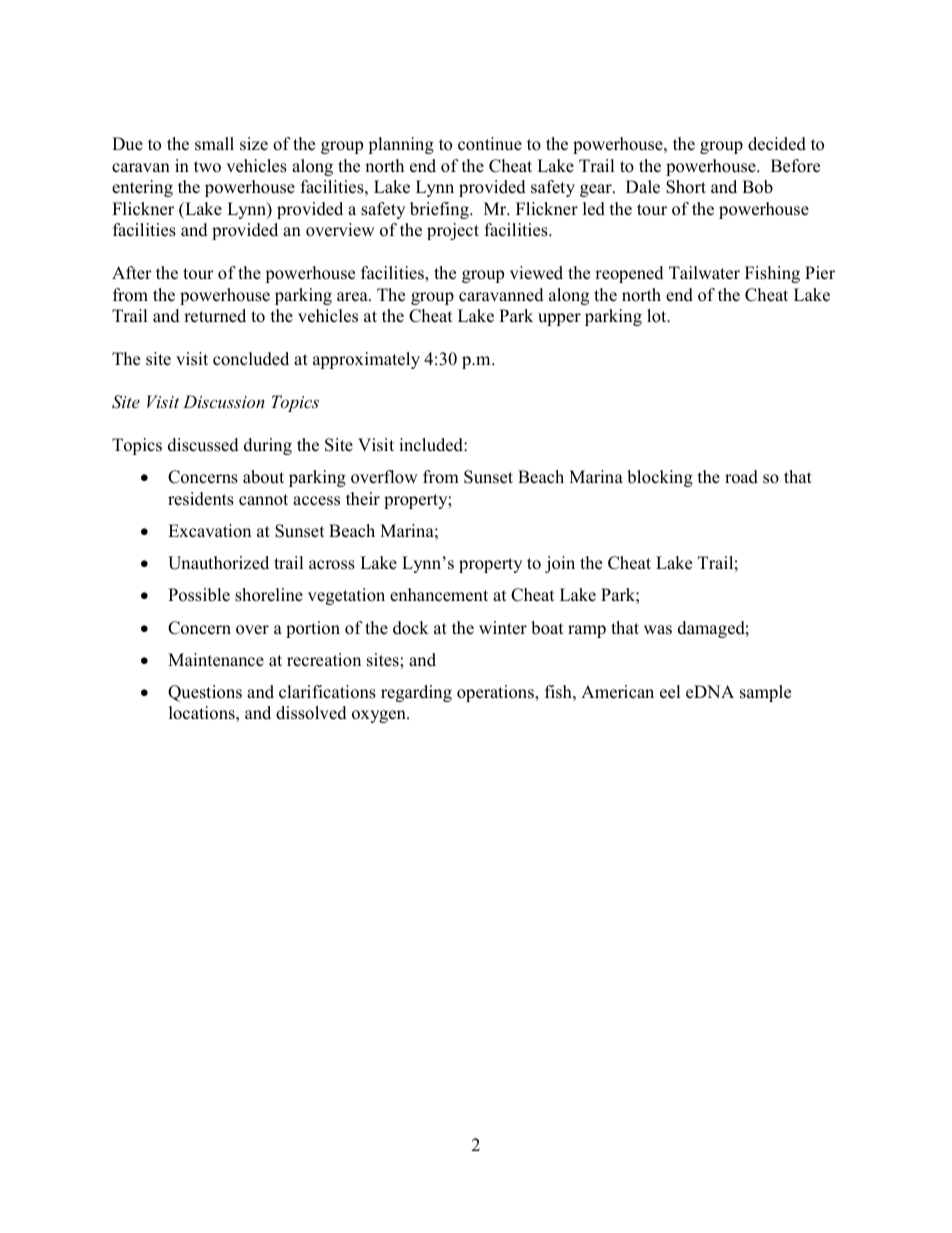 This screenshot has width=952, height=1233. Describe the element at coordinates (363, 499) in the screenshot. I see `their` at that location.
